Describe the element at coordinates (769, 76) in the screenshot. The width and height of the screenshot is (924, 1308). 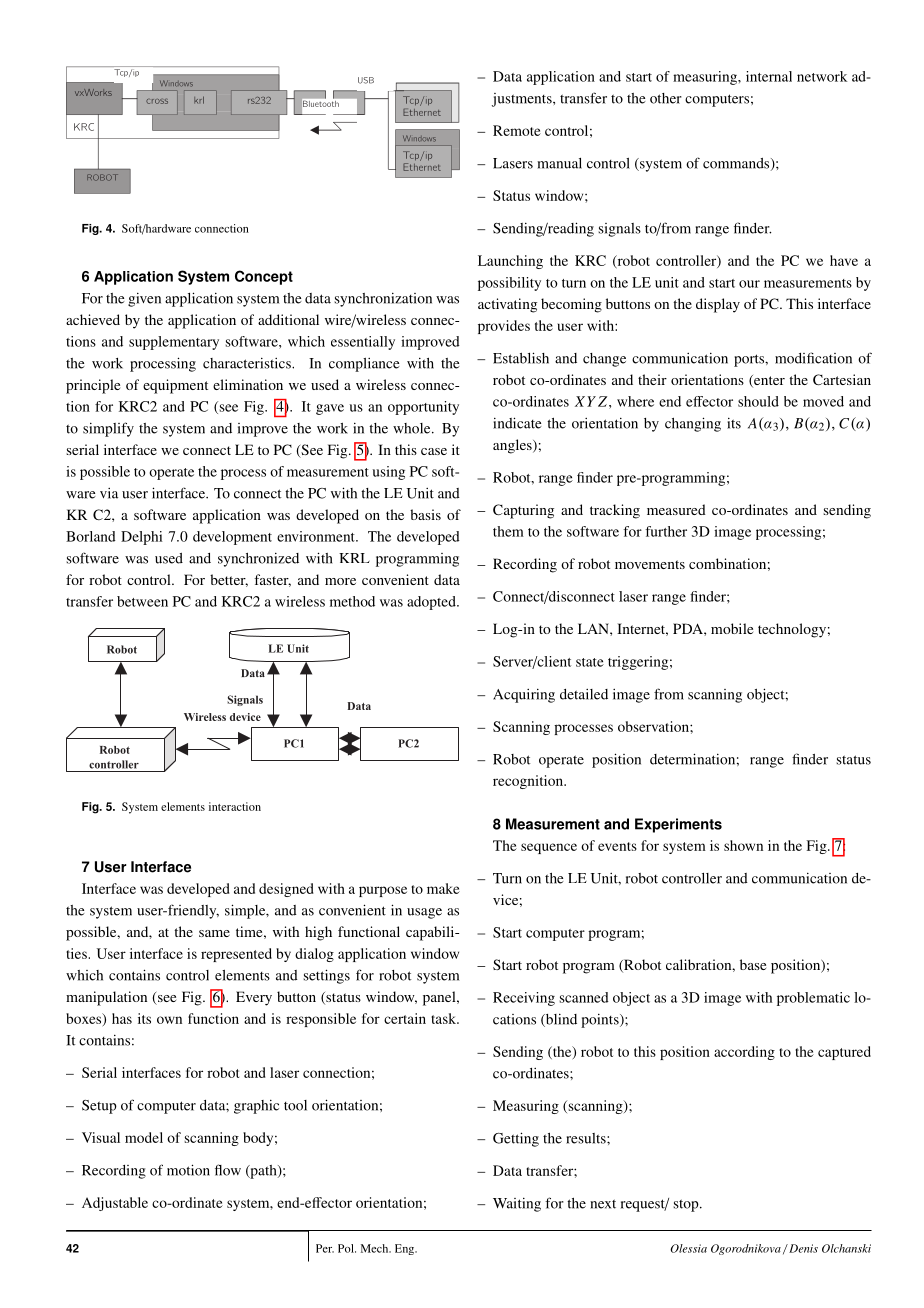
I see `internal` at that location.
